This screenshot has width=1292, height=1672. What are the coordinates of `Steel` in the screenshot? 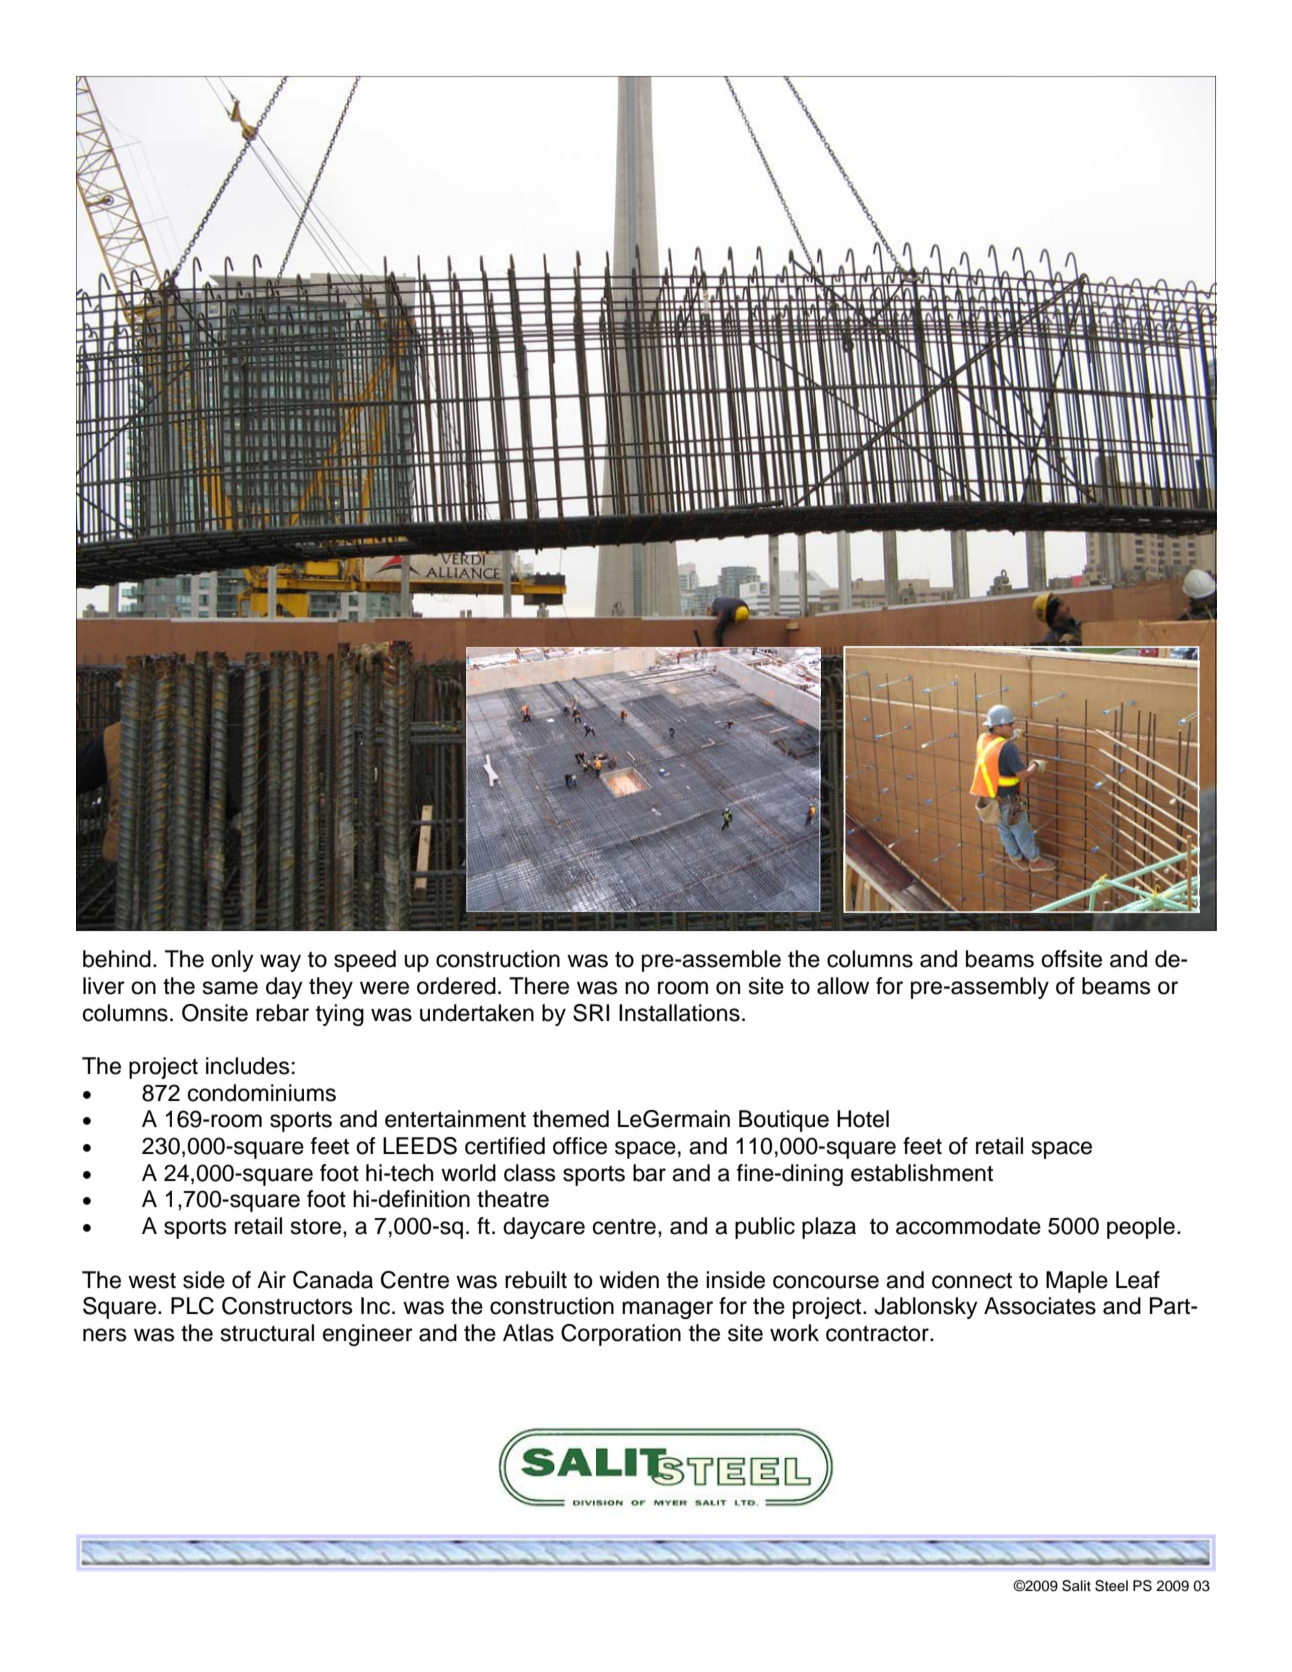 It's located at (1111, 1586).
